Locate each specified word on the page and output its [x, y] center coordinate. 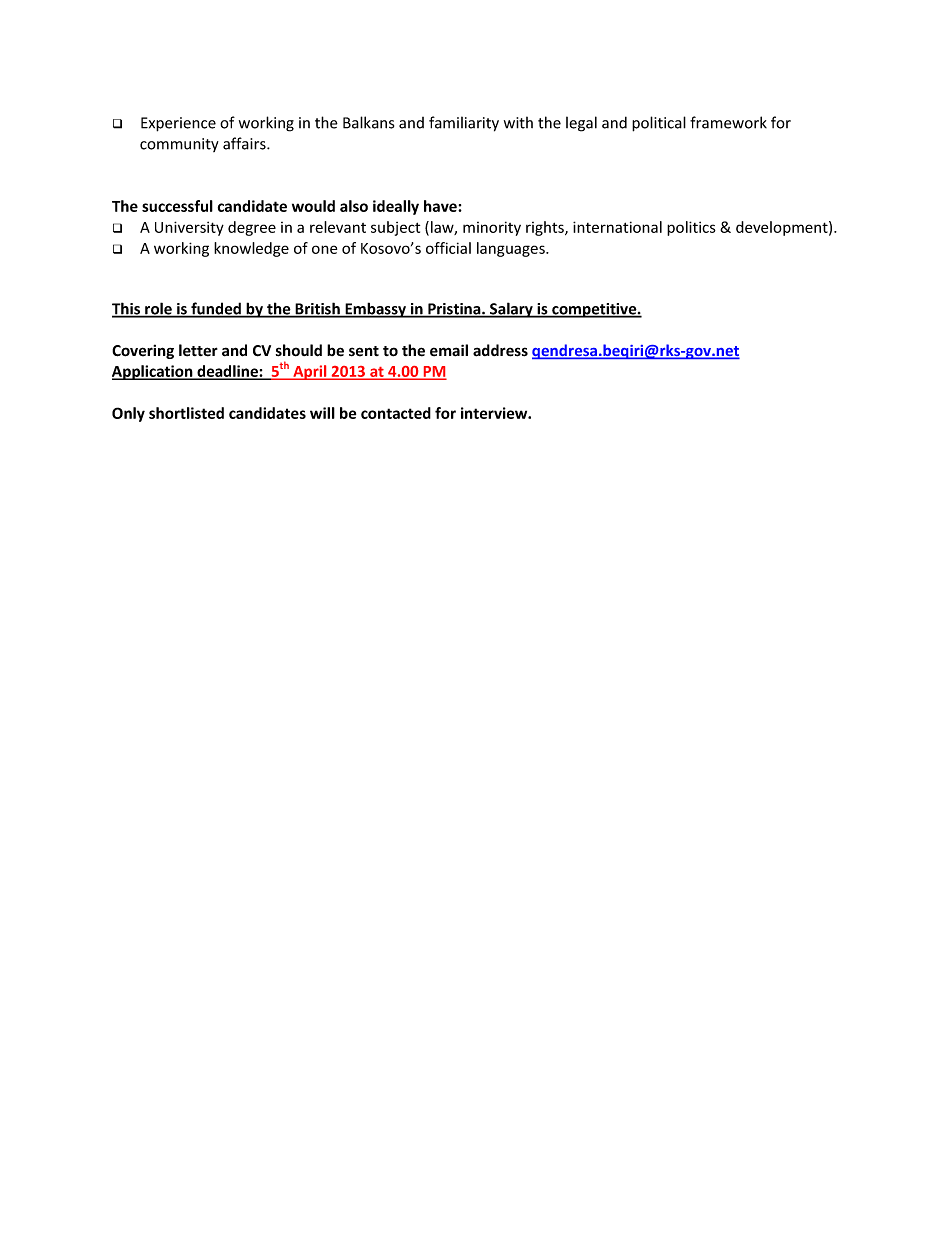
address [500, 350]
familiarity [464, 124]
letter [198, 350]
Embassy [376, 310]
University [189, 228]
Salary [511, 310]
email [449, 350]
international [617, 227]
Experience [178, 124]
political [659, 124]
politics [691, 228]
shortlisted [186, 413]
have [441, 206]
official [448, 248]
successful [177, 206]
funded [216, 309]
